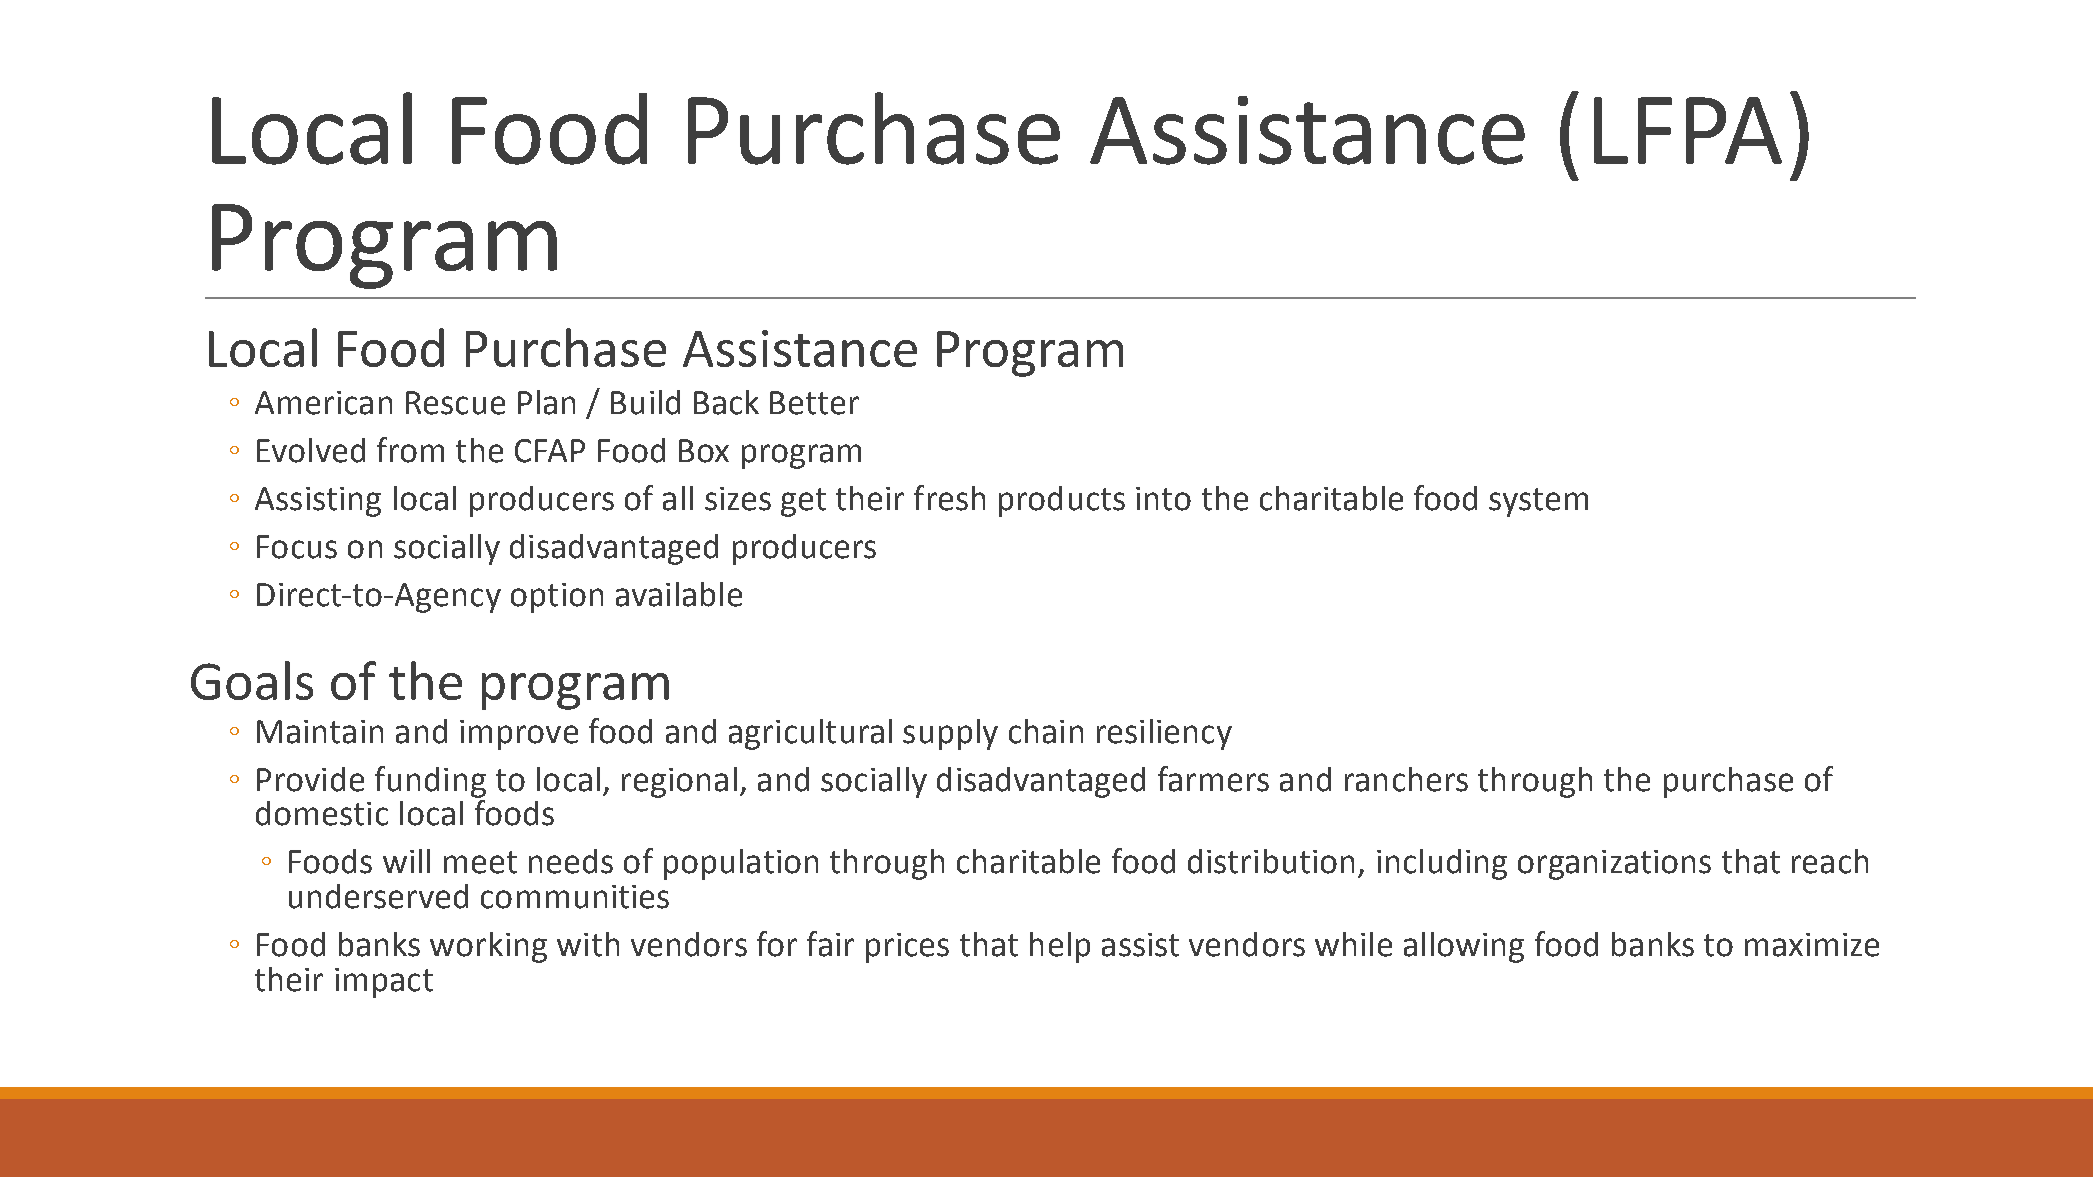 Image resolution: width=2093 pixels, height=1177 pixels. What do you see at coordinates (557, 598) in the document?
I see `option` at bounding box center [557, 598].
